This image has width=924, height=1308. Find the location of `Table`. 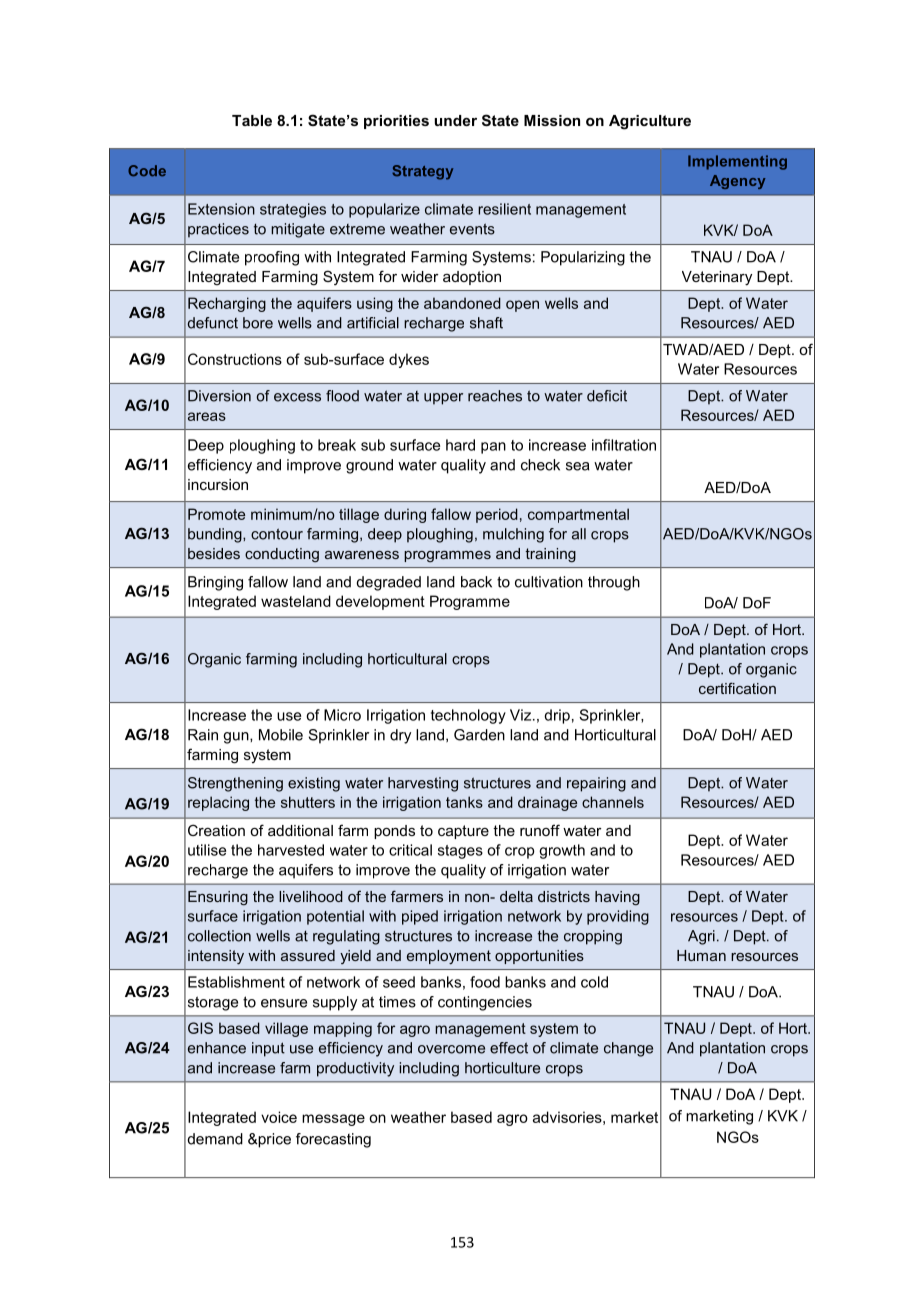

Table is located at coordinates (252, 120).
